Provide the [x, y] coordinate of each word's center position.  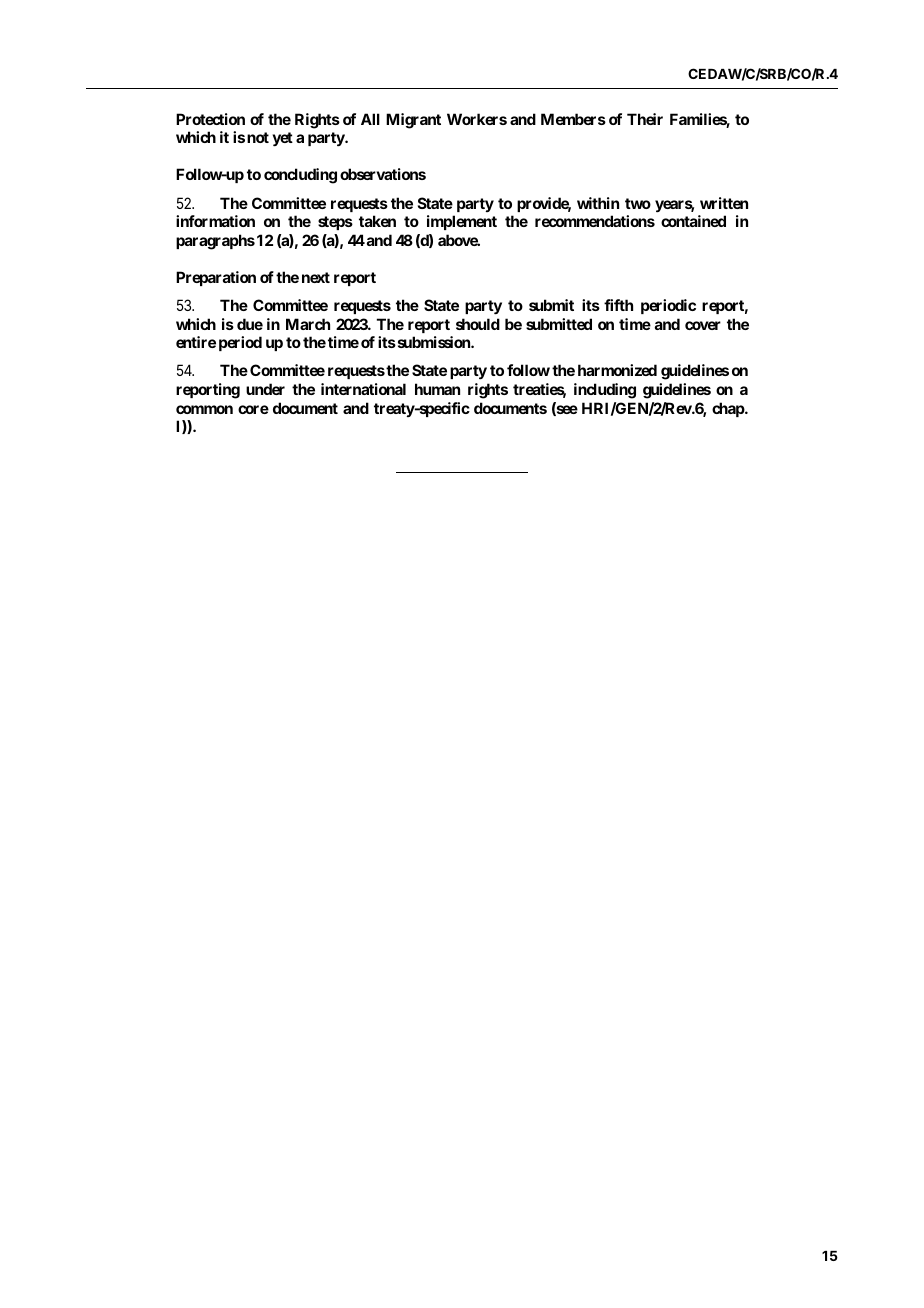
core [253, 409]
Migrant [413, 121]
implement [462, 222]
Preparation [216, 278]
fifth [618, 305]
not [258, 137]
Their [645, 119]
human [437, 389]
